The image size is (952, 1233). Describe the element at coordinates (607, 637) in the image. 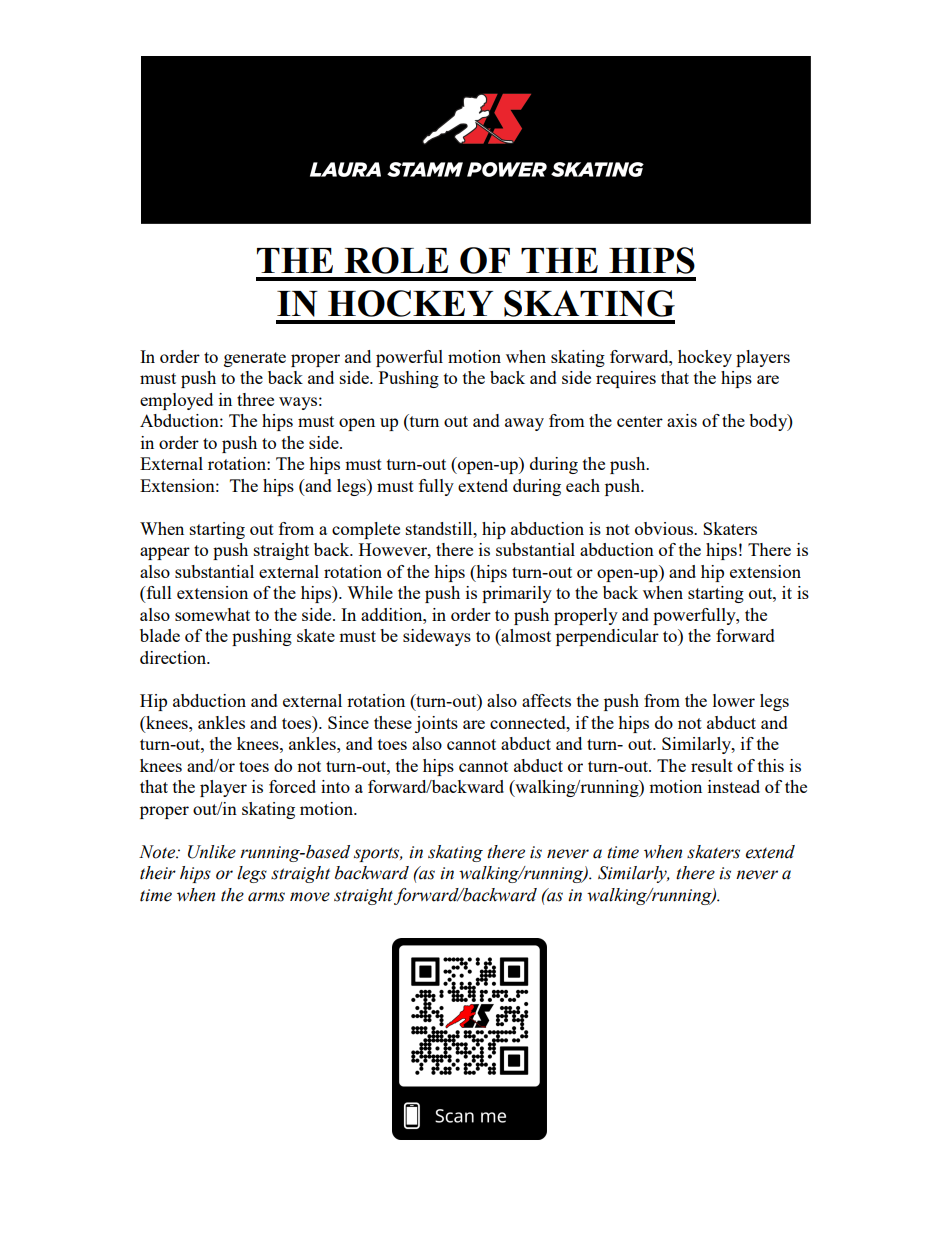

I see `perpendicular` at that location.
